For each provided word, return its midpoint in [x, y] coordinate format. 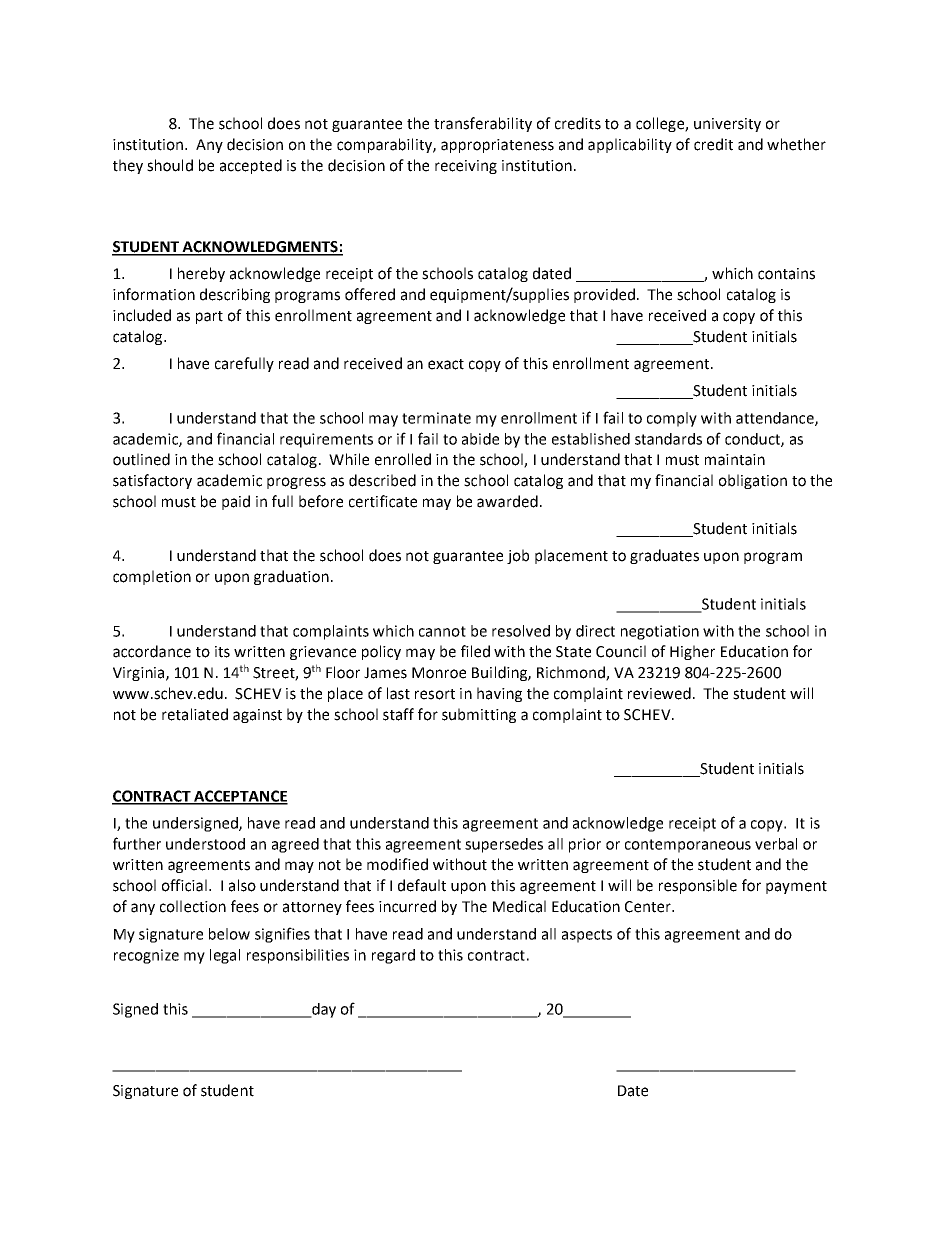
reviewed [659, 693]
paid [236, 502]
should [170, 165]
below [229, 934]
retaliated [195, 714]
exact [446, 364]
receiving [466, 167]
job [518, 556]
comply [672, 419]
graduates [664, 556]
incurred [407, 906]
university [727, 125]
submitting [479, 715]
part [209, 317]
